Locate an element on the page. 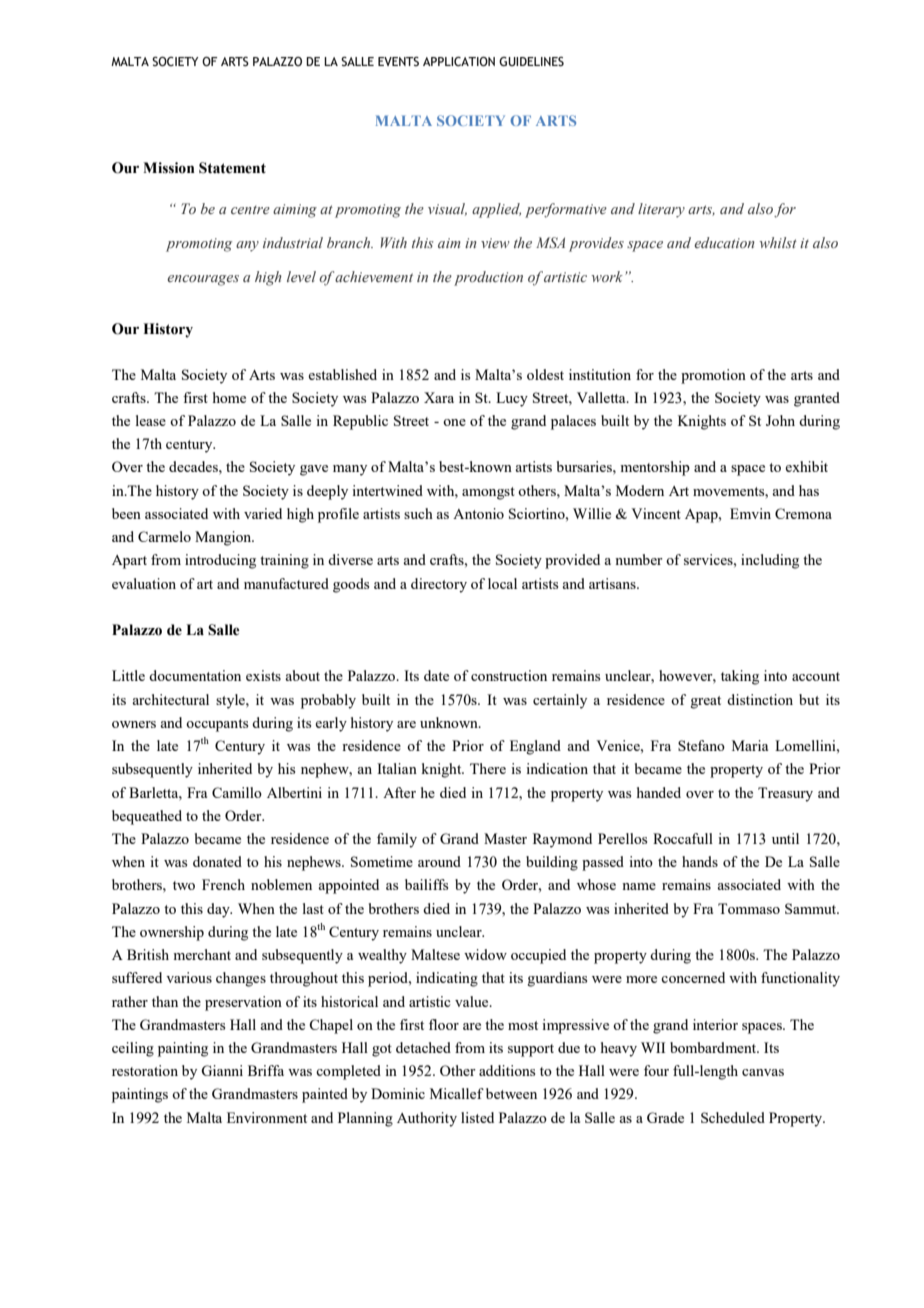 This document has width=924, height=1308. Maria is located at coordinates (750, 745).
